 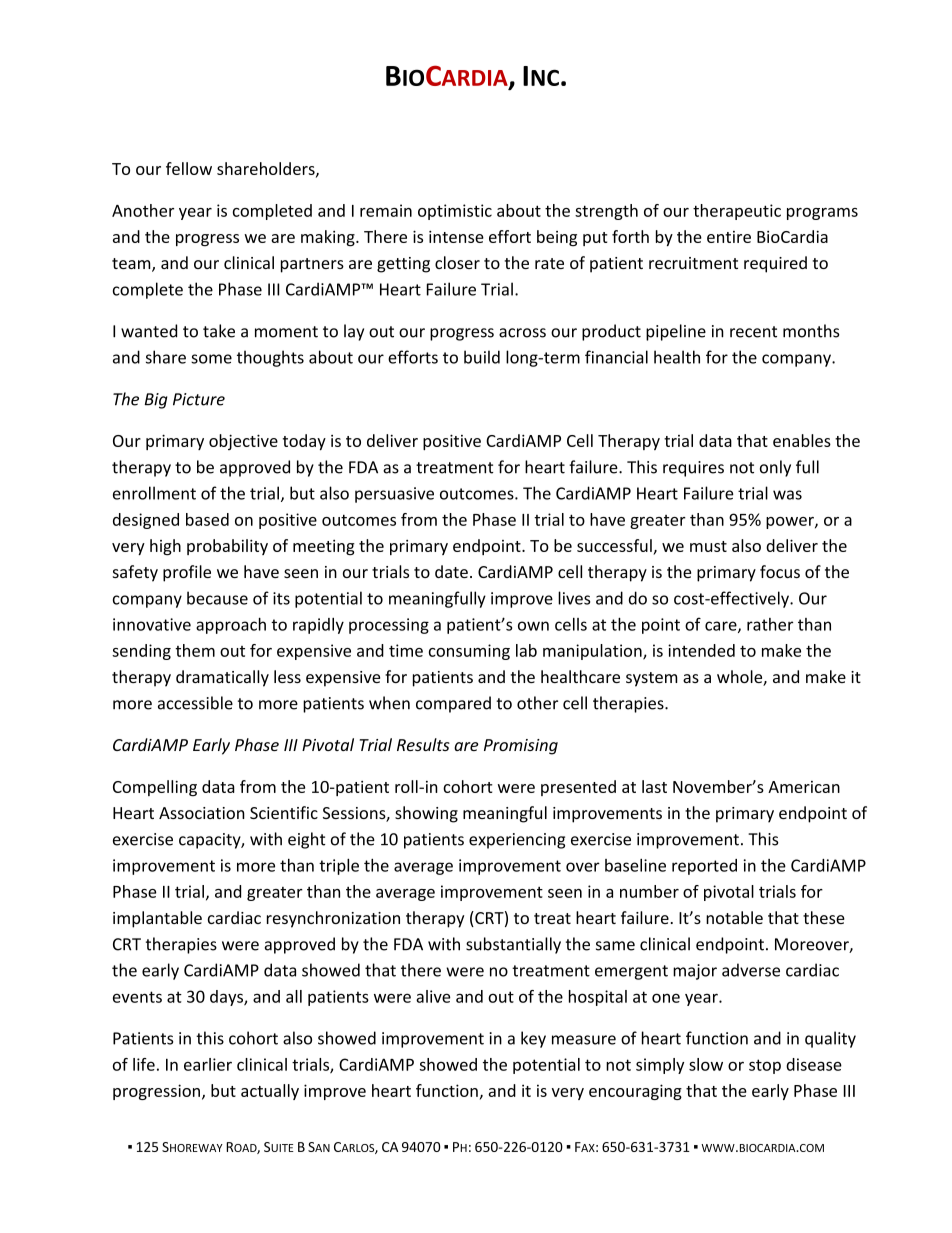 I want to click on date, so click(x=451, y=571).
